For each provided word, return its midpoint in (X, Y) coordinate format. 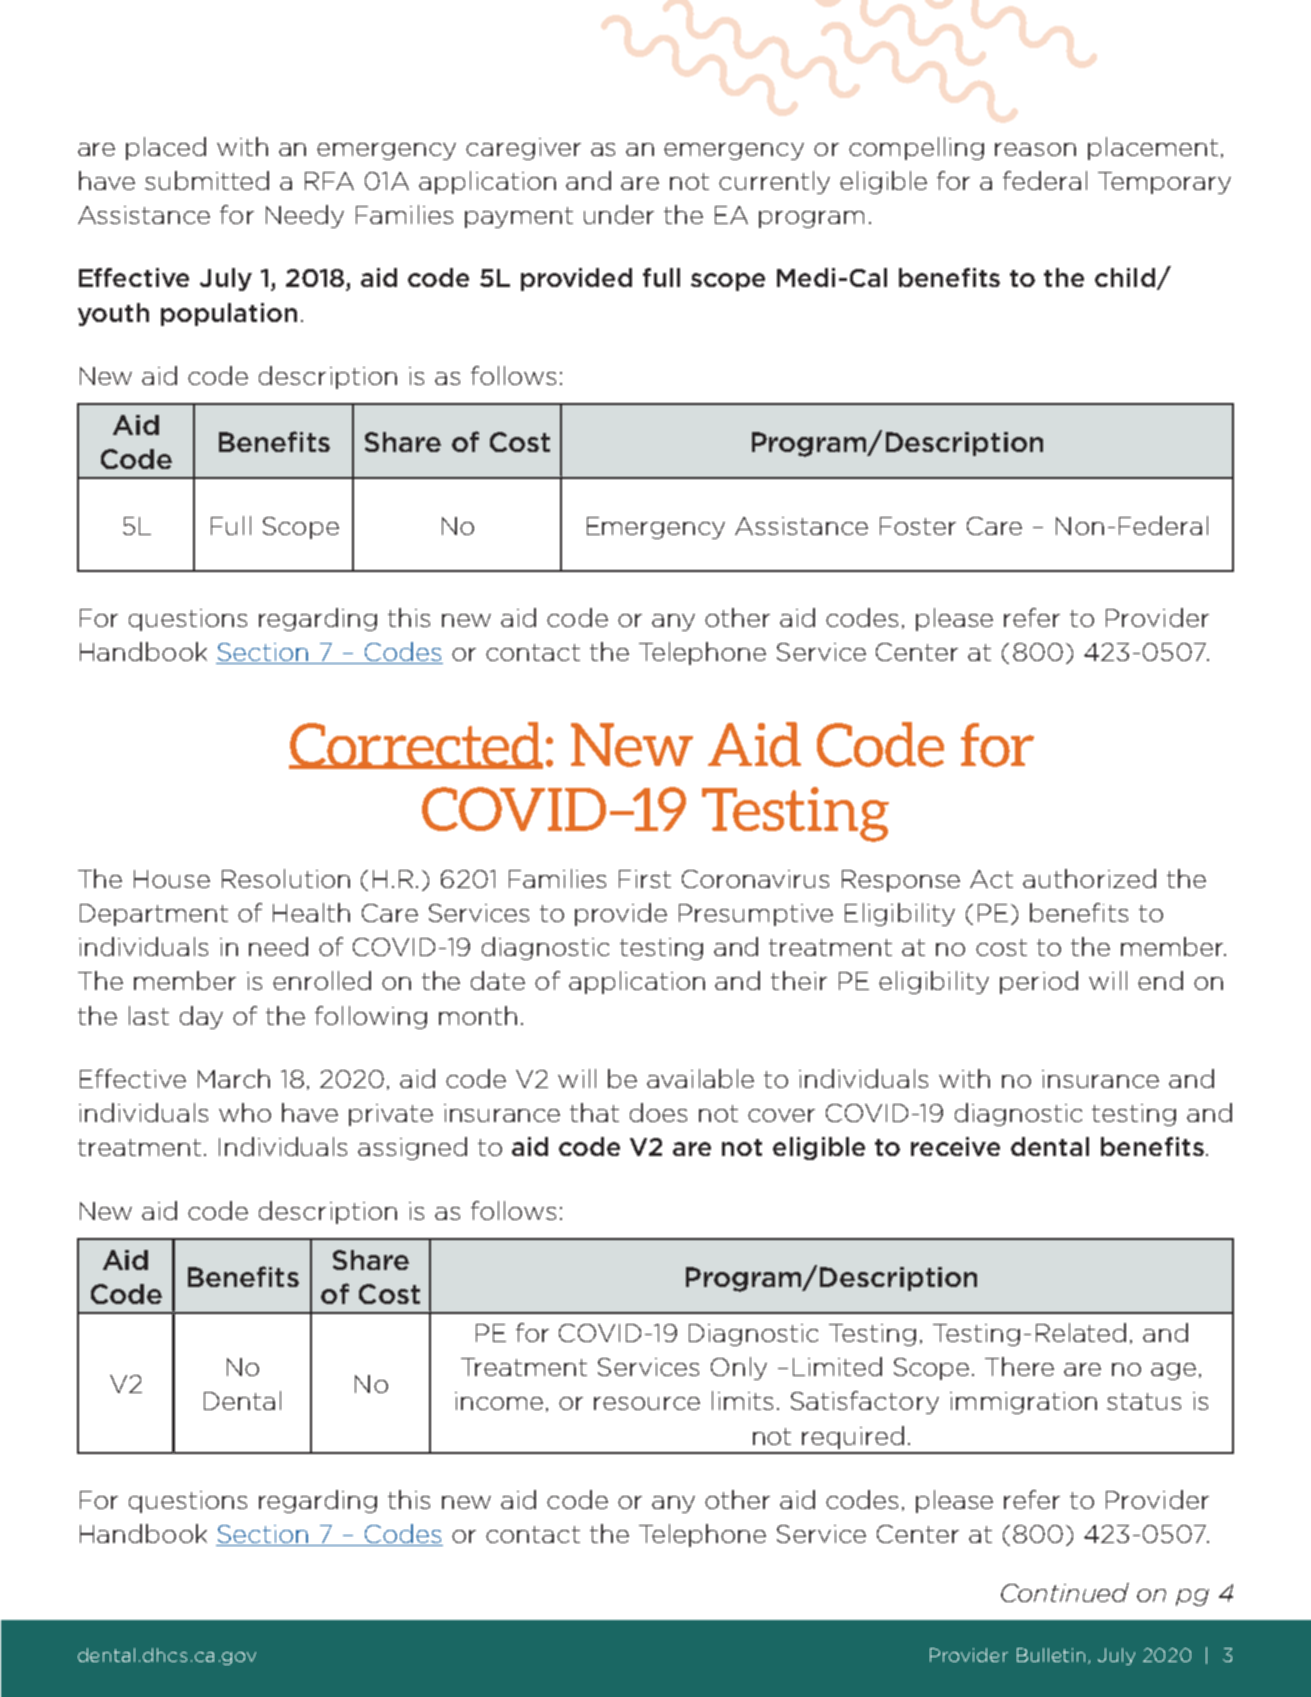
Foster (918, 526)
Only (739, 1368)
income (499, 1401)
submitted (207, 180)
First (645, 879)
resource (647, 1403)
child (1125, 277)
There (1019, 1366)
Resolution (286, 878)
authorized (1089, 878)
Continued (1065, 1592)
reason (1035, 149)
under (619, 214)
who (245, 1112)
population (229, 314)
